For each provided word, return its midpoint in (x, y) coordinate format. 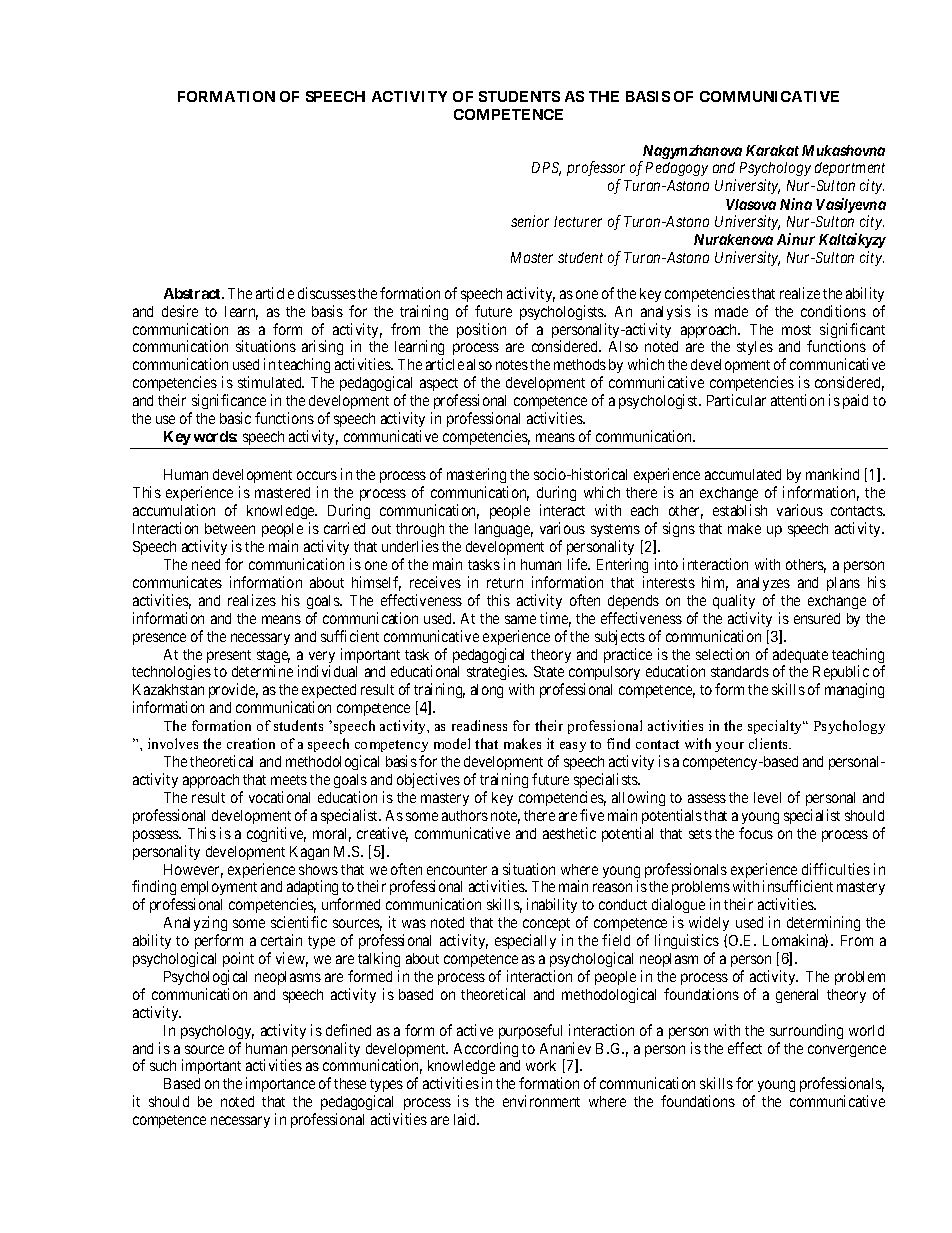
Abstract (193, 293)
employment (219, 890)
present (229, 656)
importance (280, 1084)
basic (235, 418)
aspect (439, 386)
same (520, 619)
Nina (796, 204)
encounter (457, 870)
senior (530, 221)
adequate (800, 657)
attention (797, 400)
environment (541, 1101)
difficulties (836, 869)
